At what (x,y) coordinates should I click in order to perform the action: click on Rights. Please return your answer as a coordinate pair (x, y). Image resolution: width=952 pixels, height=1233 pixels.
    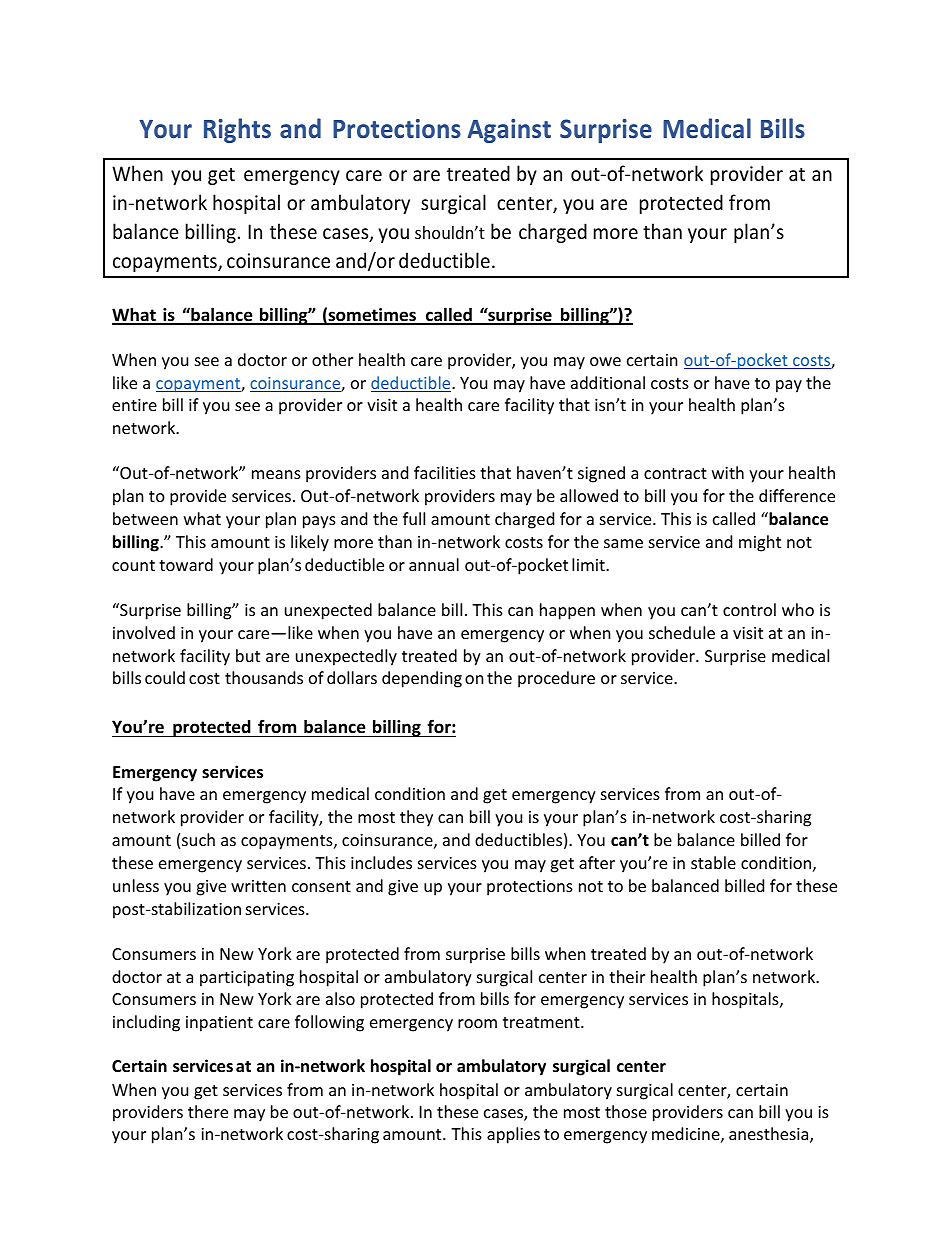
    Looking at the image, I should click on (237, 130).
